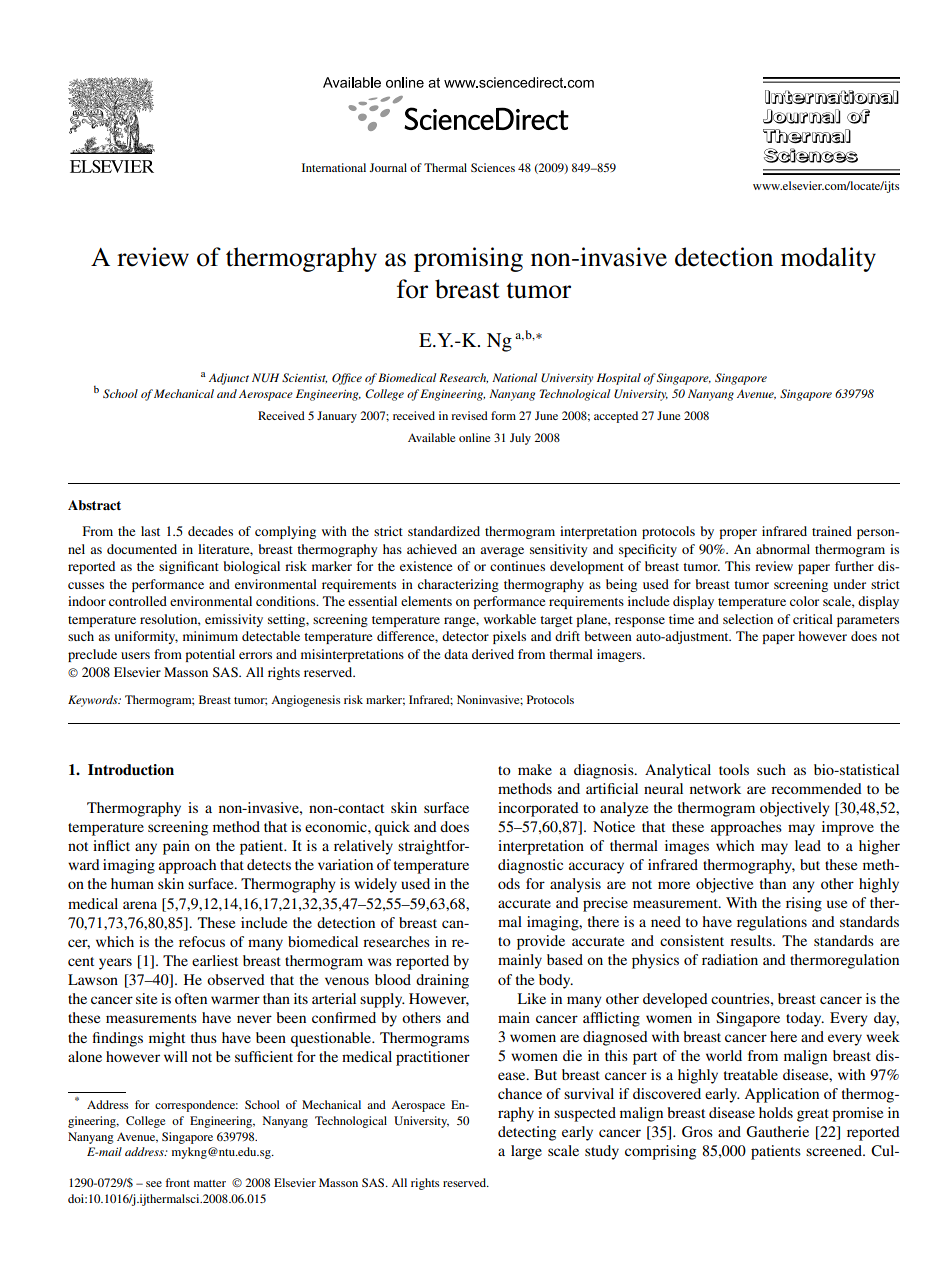  Describe the element at coordinates (210, 531) in the document. I see `decades` at that location.
